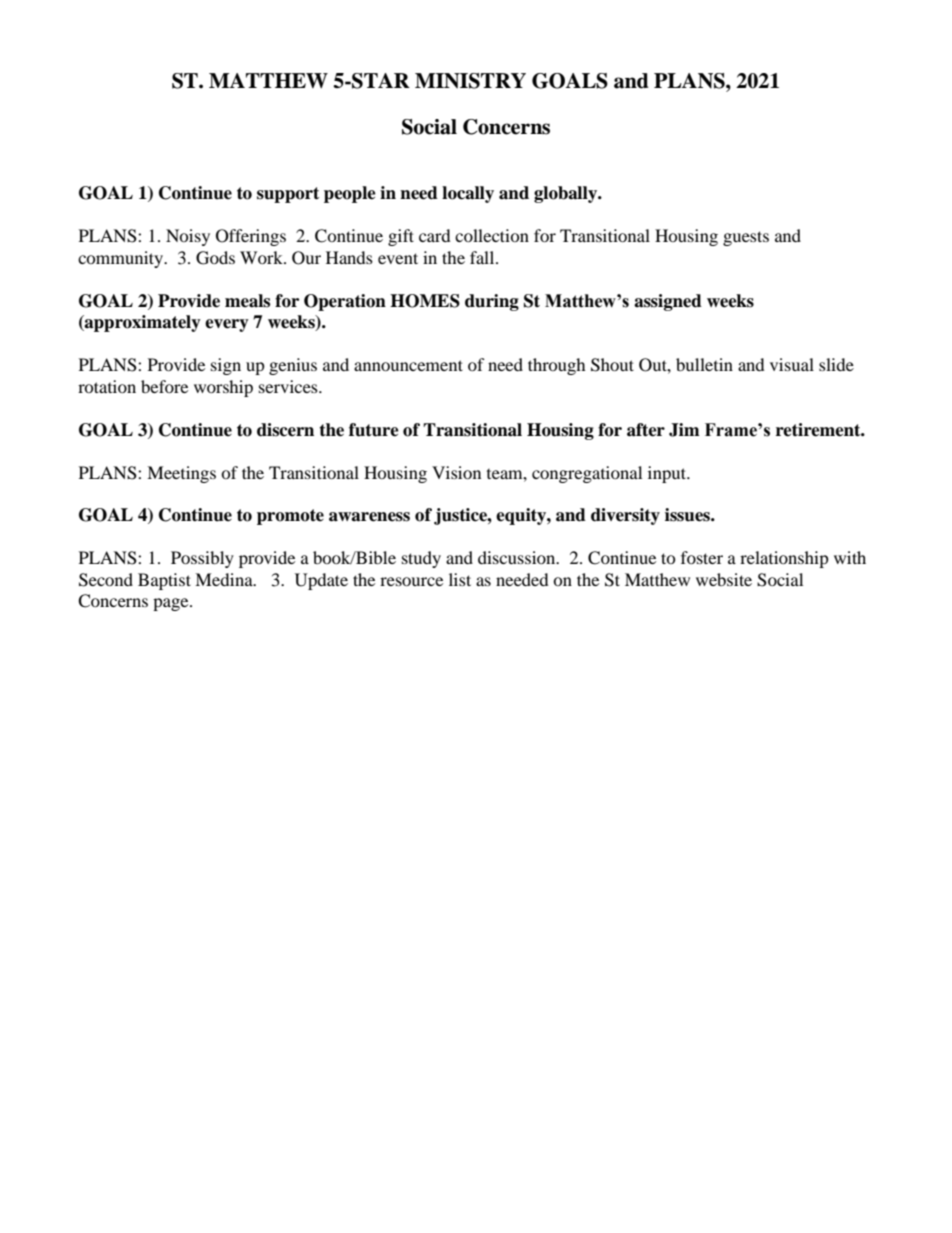  I want to click on announcement, so click(408, 365).
